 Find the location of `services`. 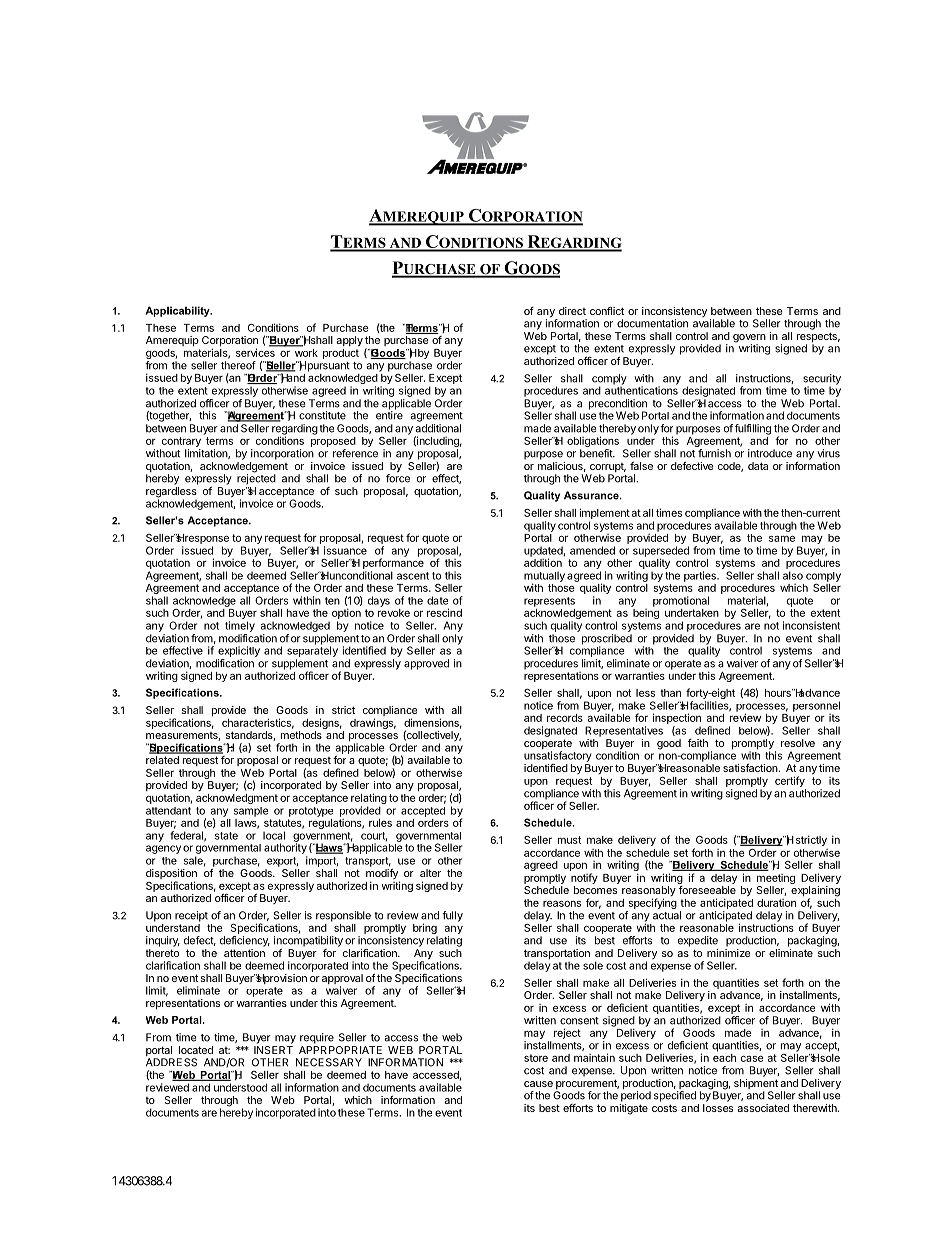

services is located at coordinates (255, 352).
